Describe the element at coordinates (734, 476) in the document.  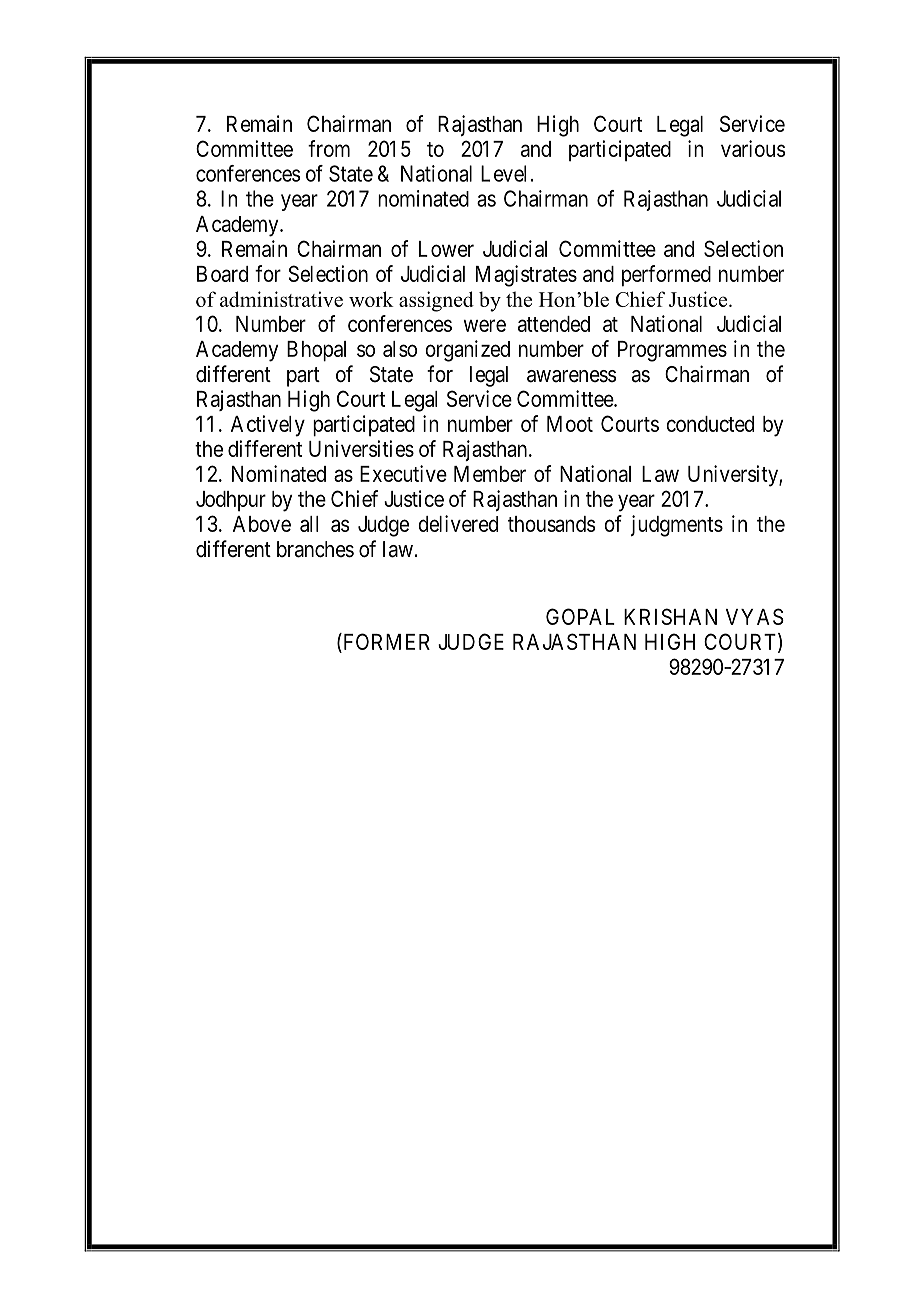
I see `University` at that location.
